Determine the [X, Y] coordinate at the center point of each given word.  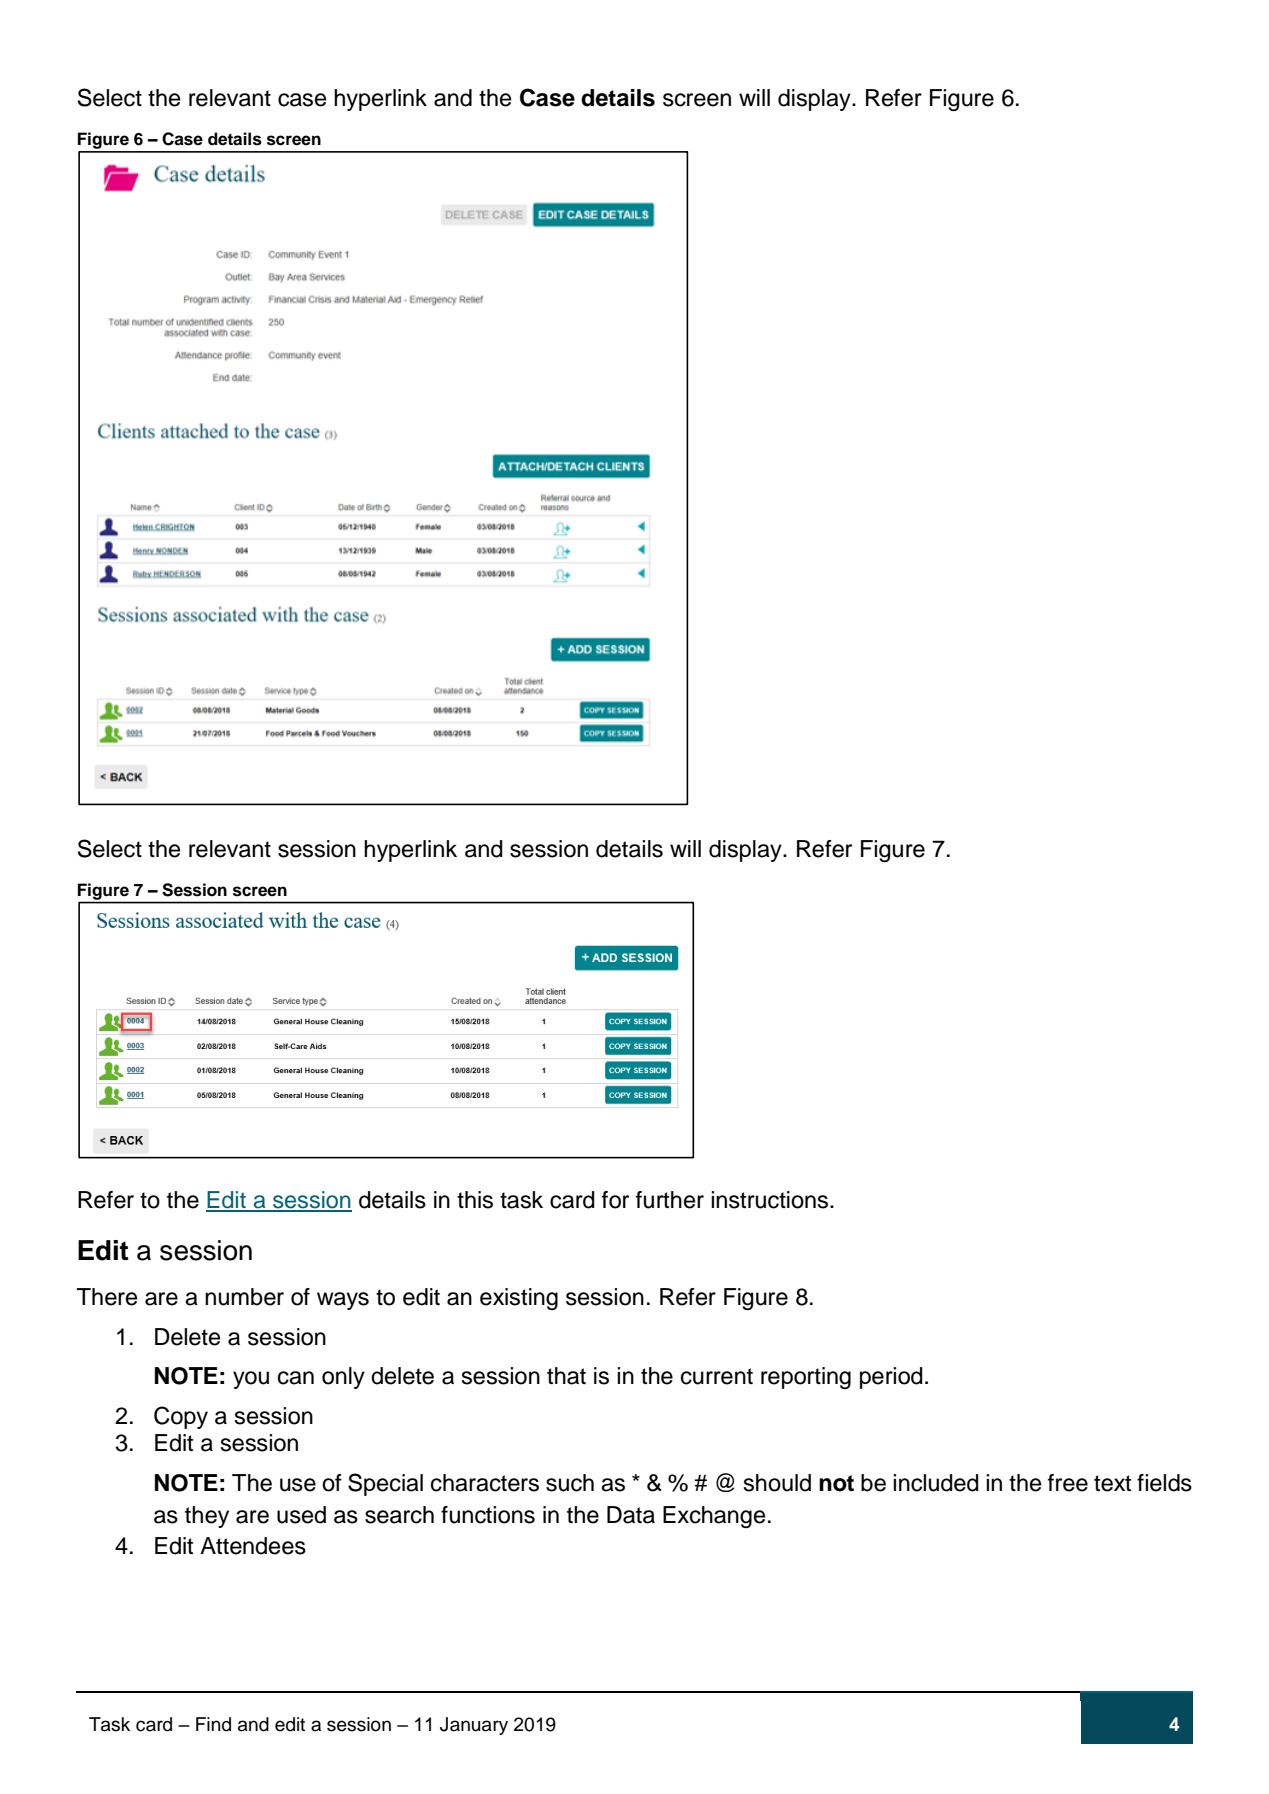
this [475, 1200]
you [251, 1380]
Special [385, 1484]
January [474, 1726]
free [1068, 1483]
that [566, 1376]
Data [631, 1515]
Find [213, 1724]
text [1112, 1483]
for [615, 1200]
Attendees [253, 1546]
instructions [771, 1200]
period [891, 1378]
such [570, 1483]
